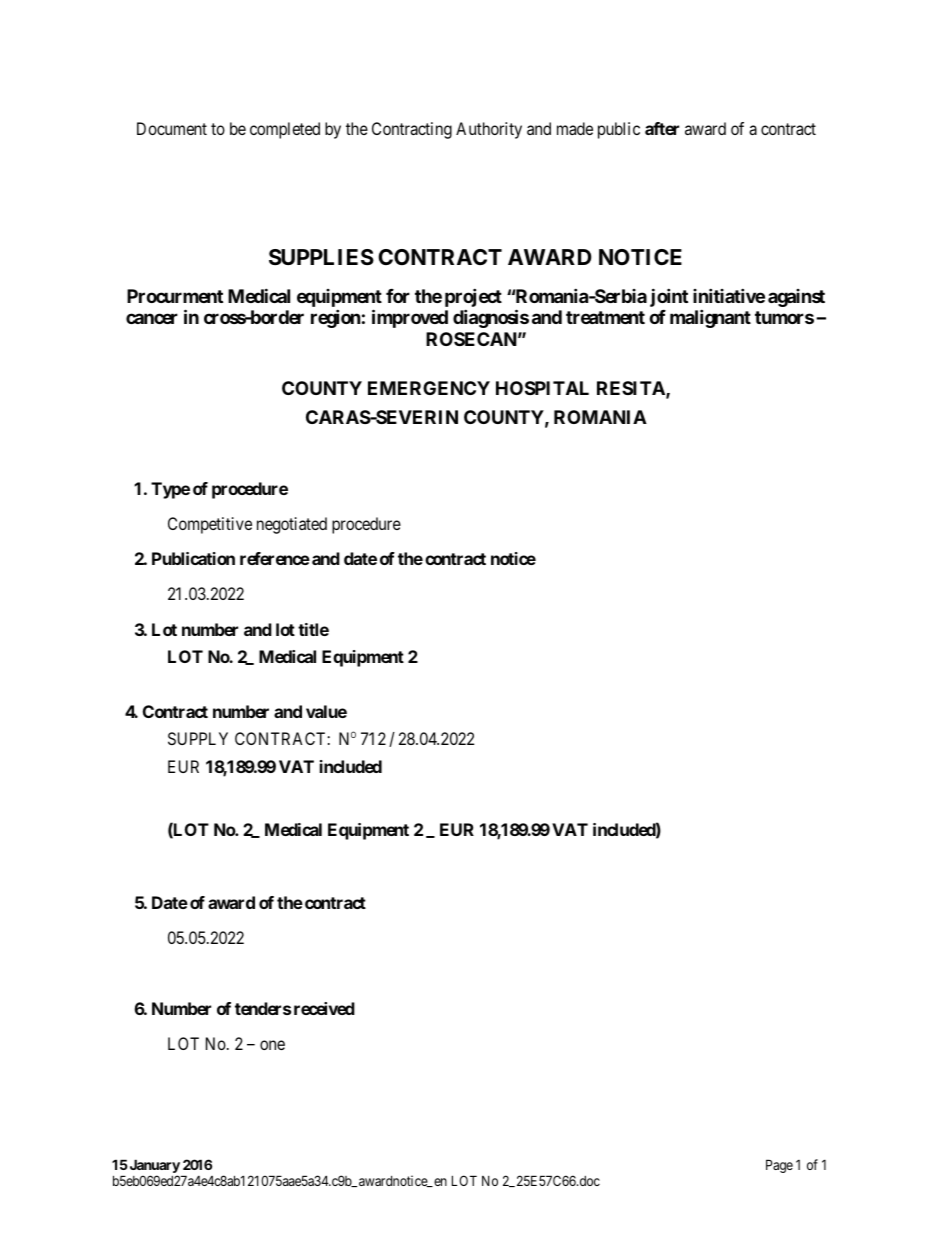  Describe the element at coordinates (662, 128) in the screenshot. I see `after` at that location.
